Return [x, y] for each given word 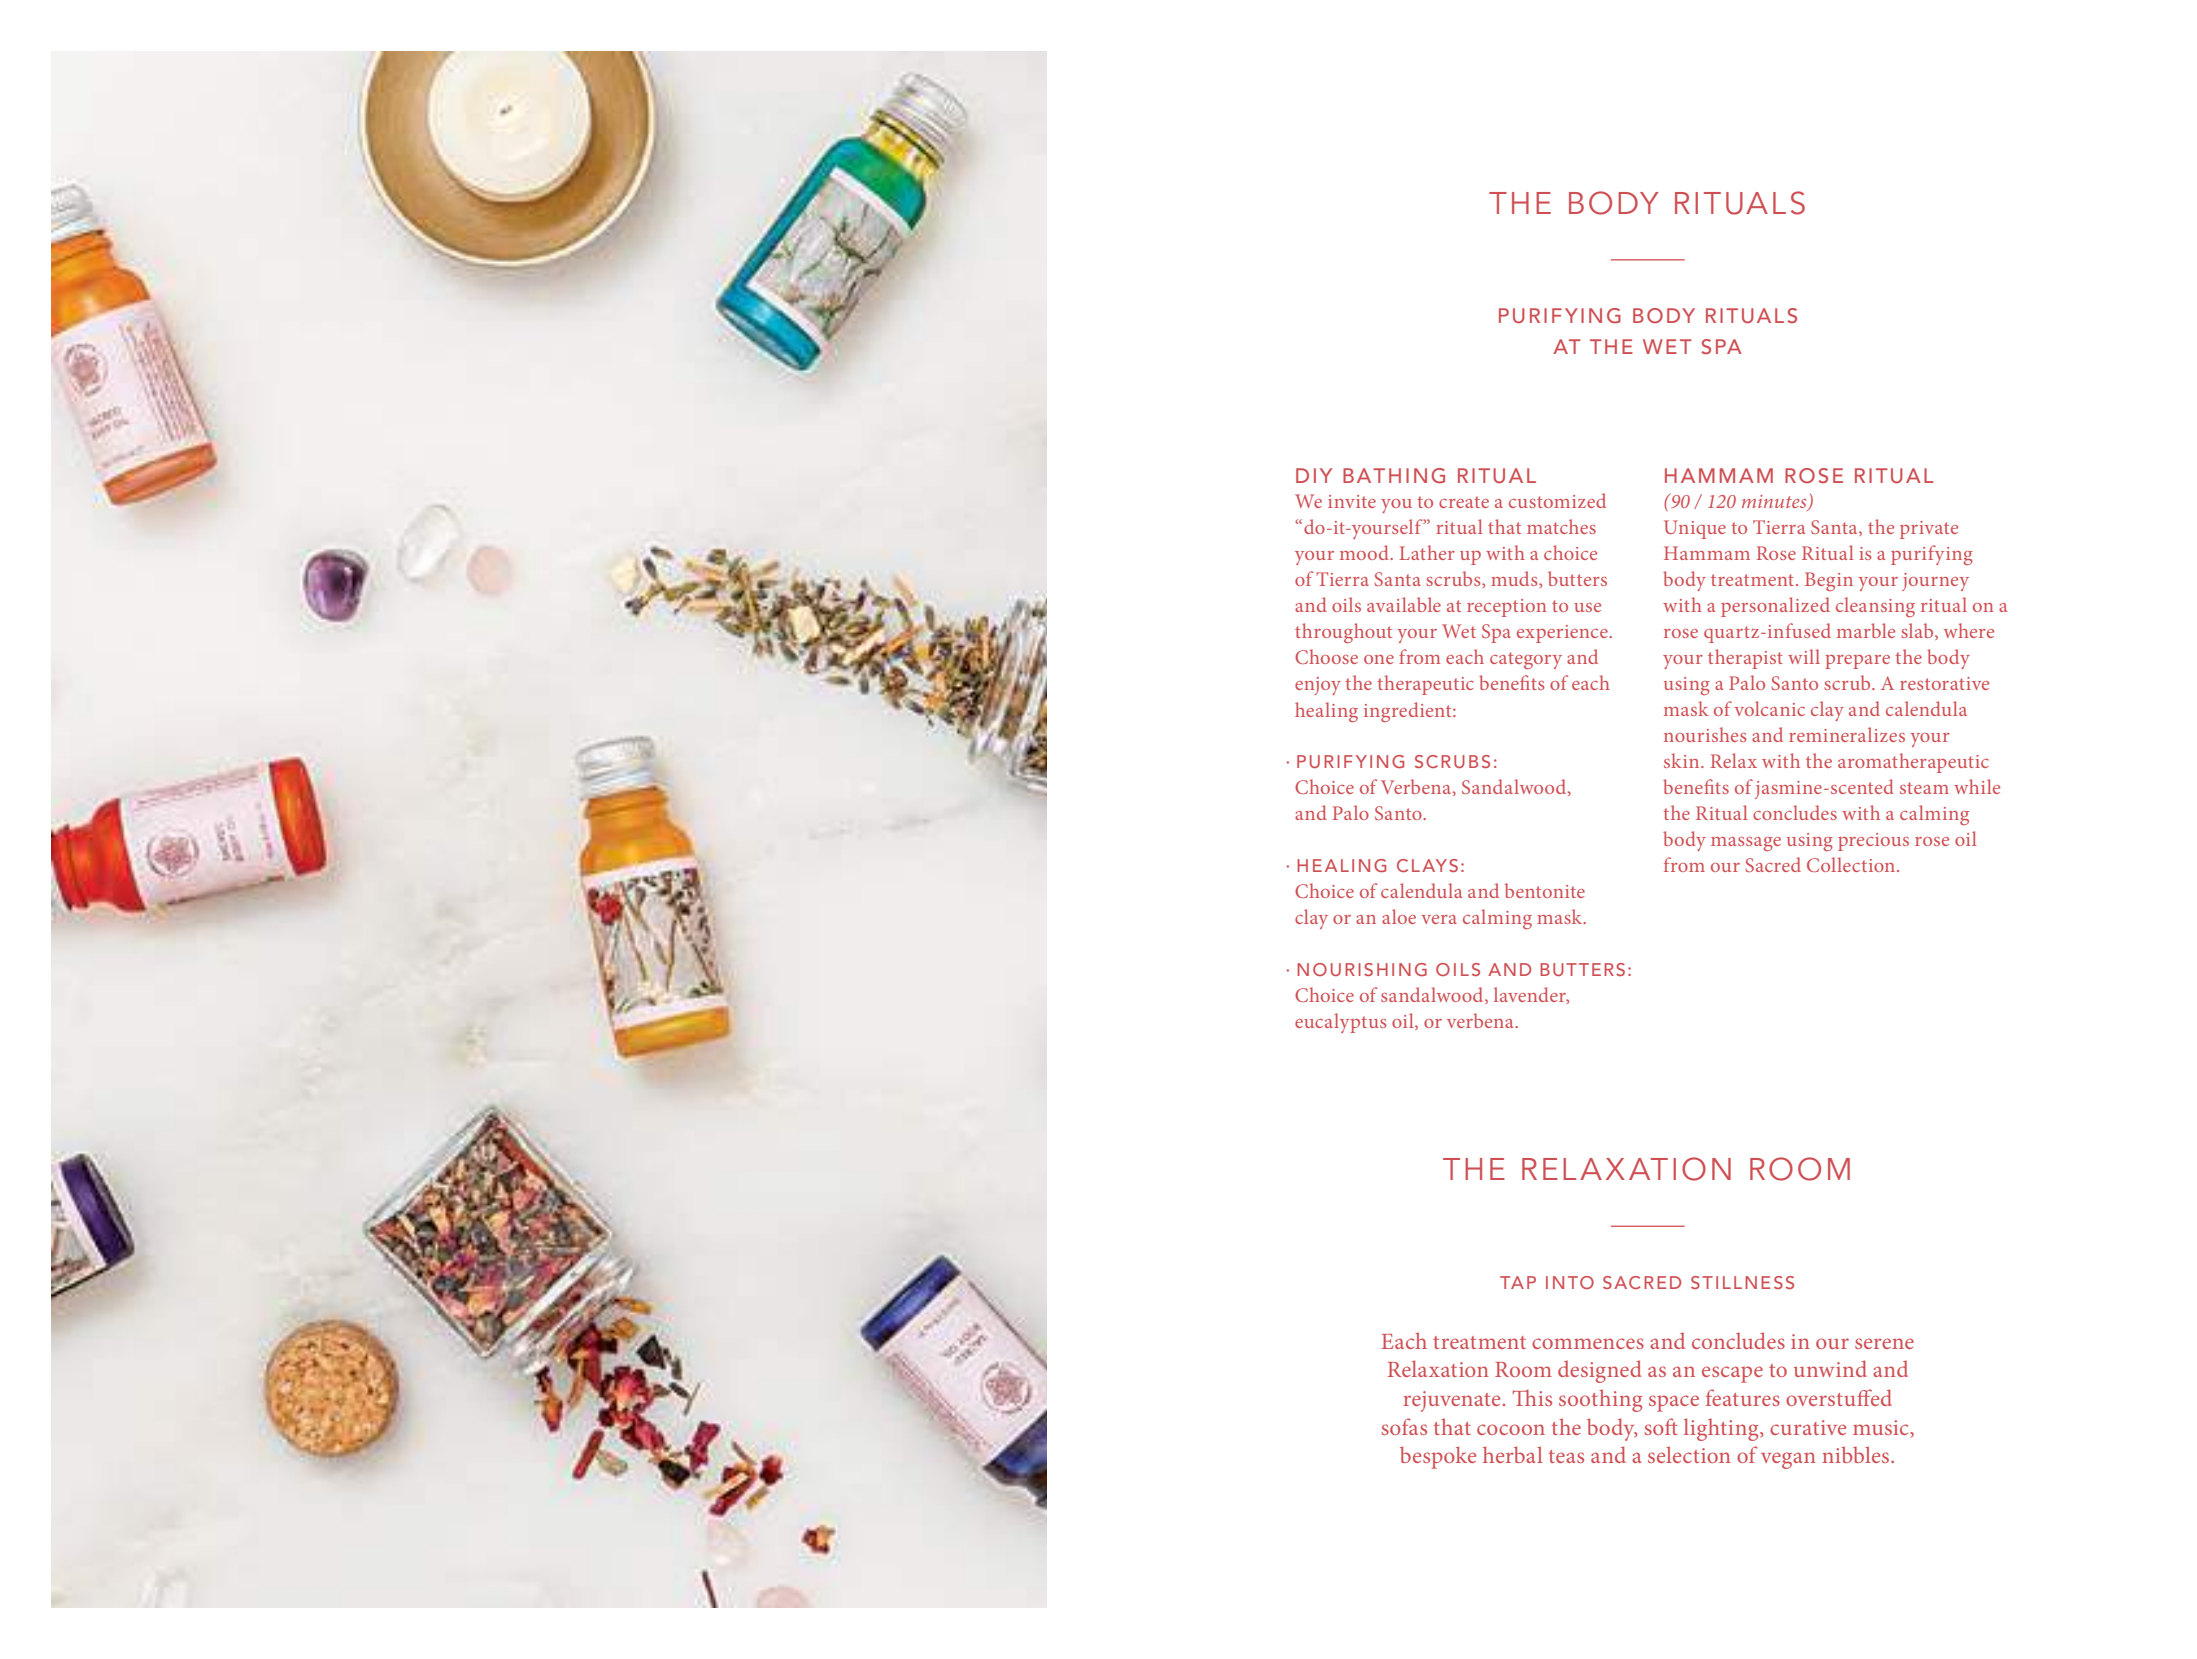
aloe [1399, 916]
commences [1588, 1343]
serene [1884, 1343]
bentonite [1545, 890]
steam [1924, 788]
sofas [1404, 1426]
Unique [1695, 529]
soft [1661, 1426]
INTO [1570, 1282]
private [1929, 530]
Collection [1852, 864]
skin [1683, 760]
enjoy [1318, 686]
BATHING [1394, 476]
